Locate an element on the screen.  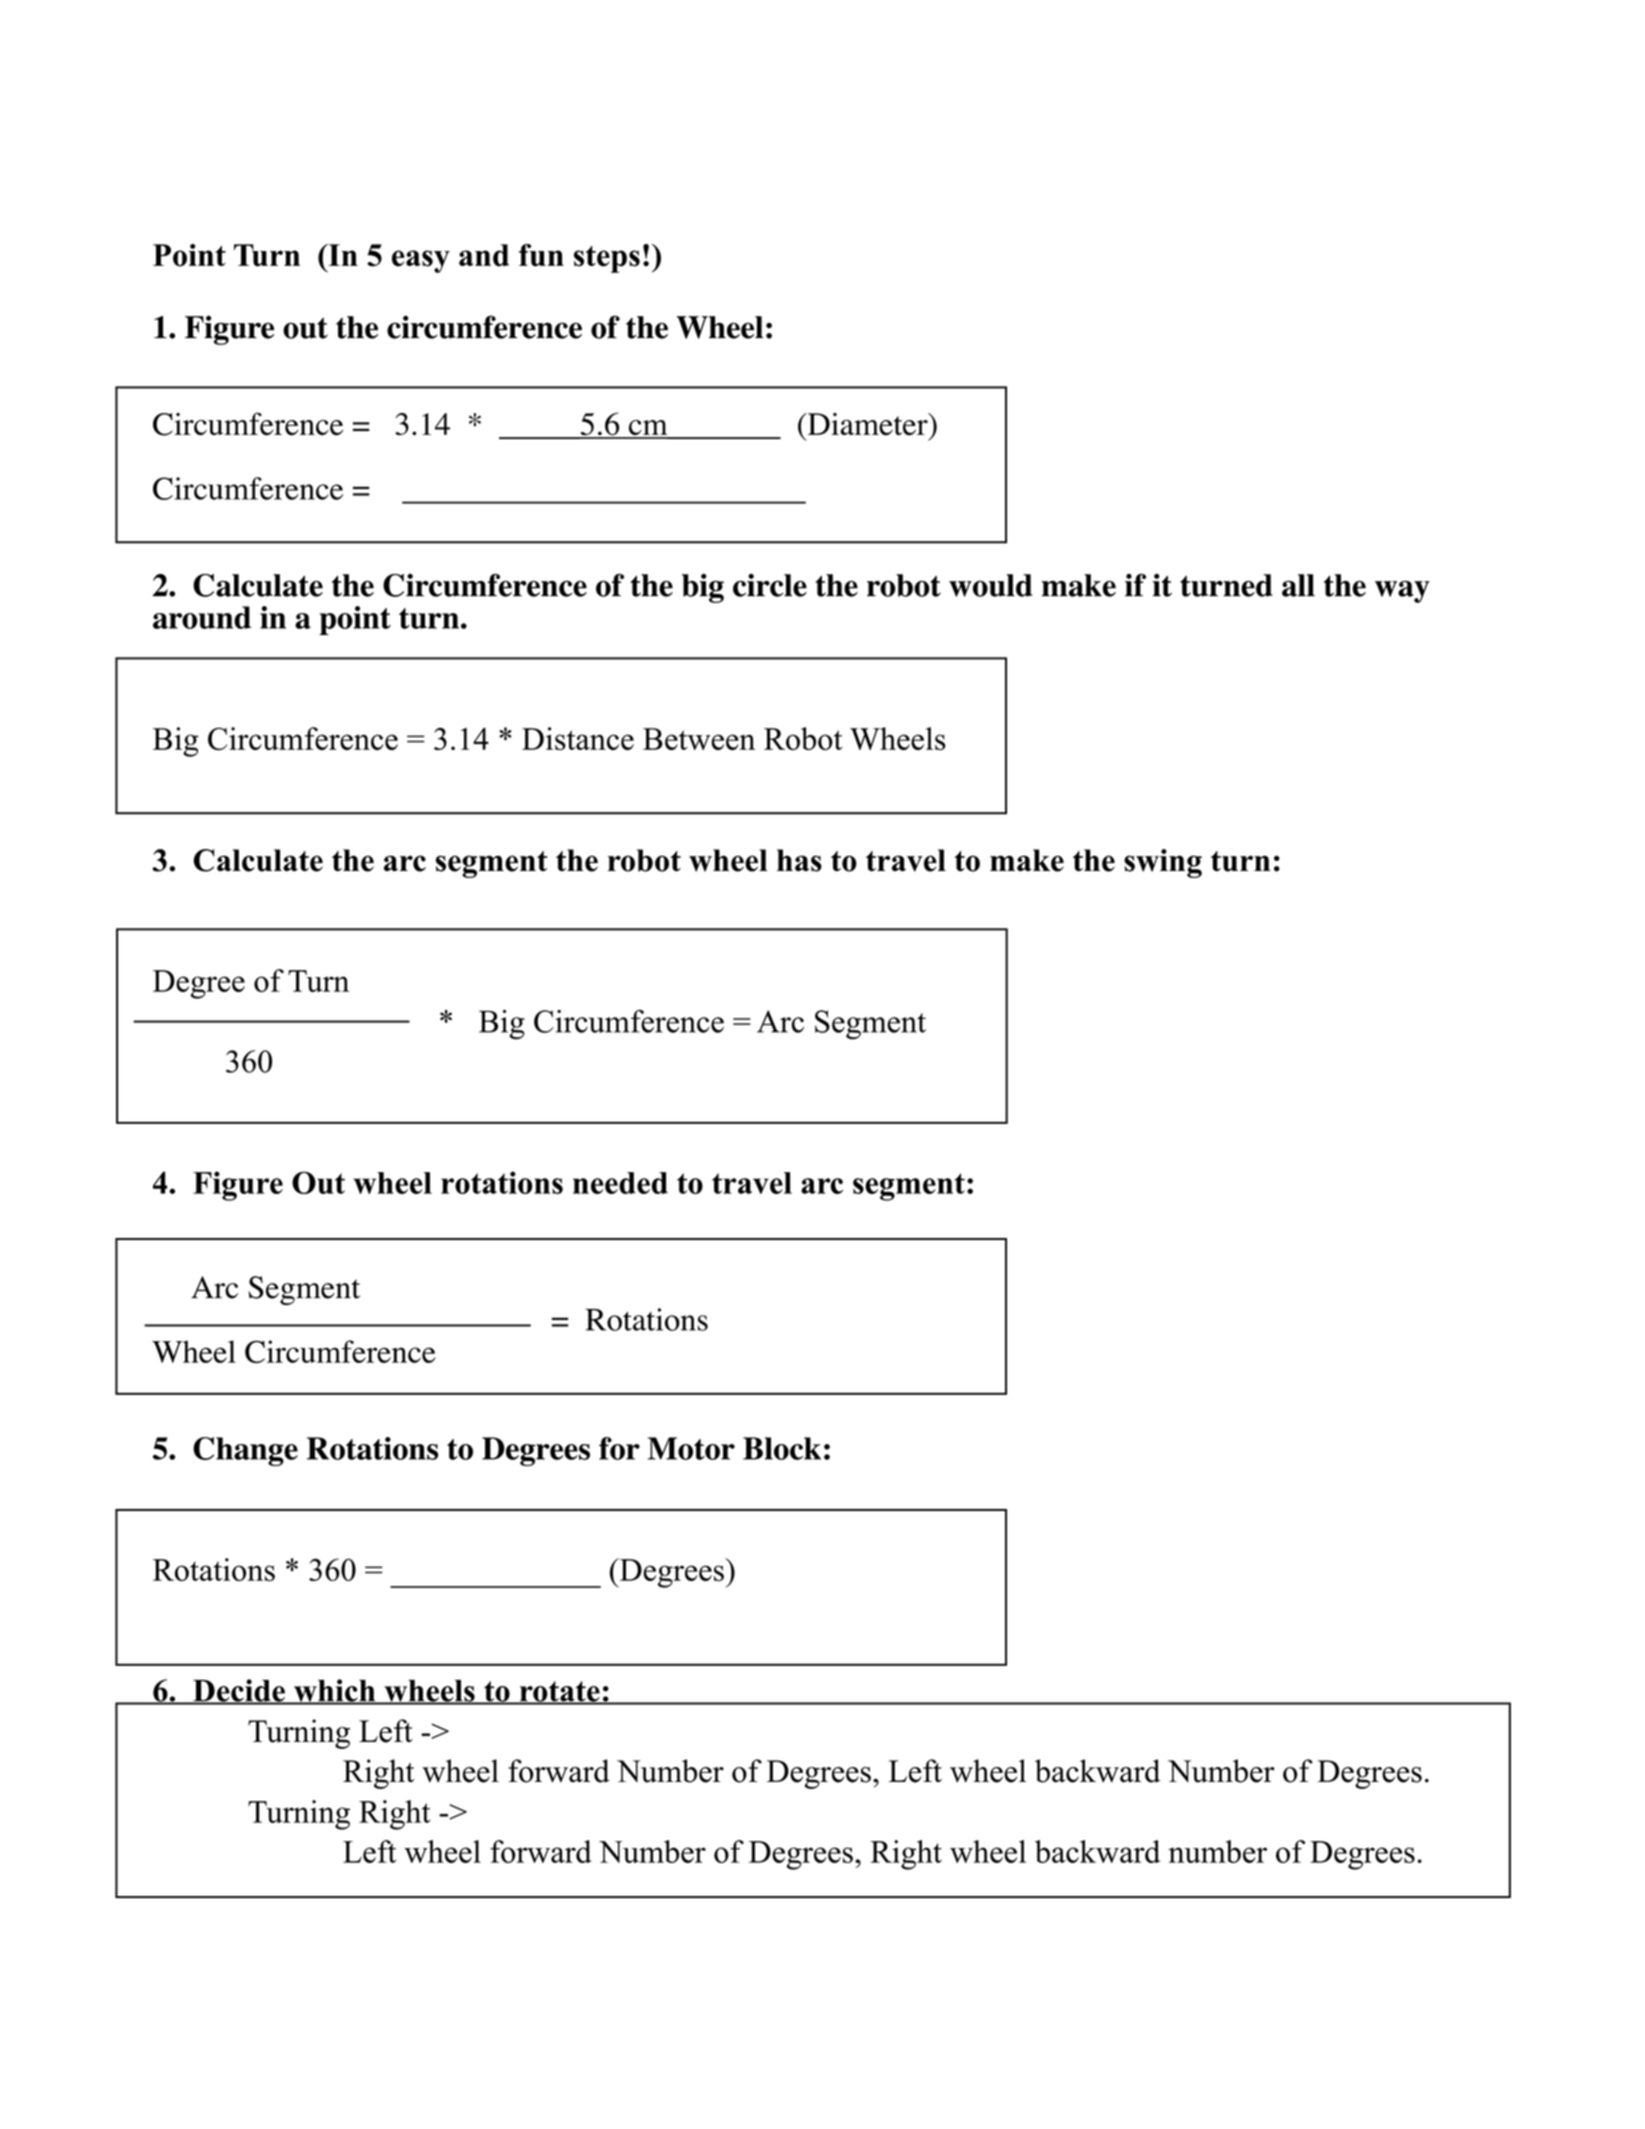
easy is located at coordinates (421, 261).
